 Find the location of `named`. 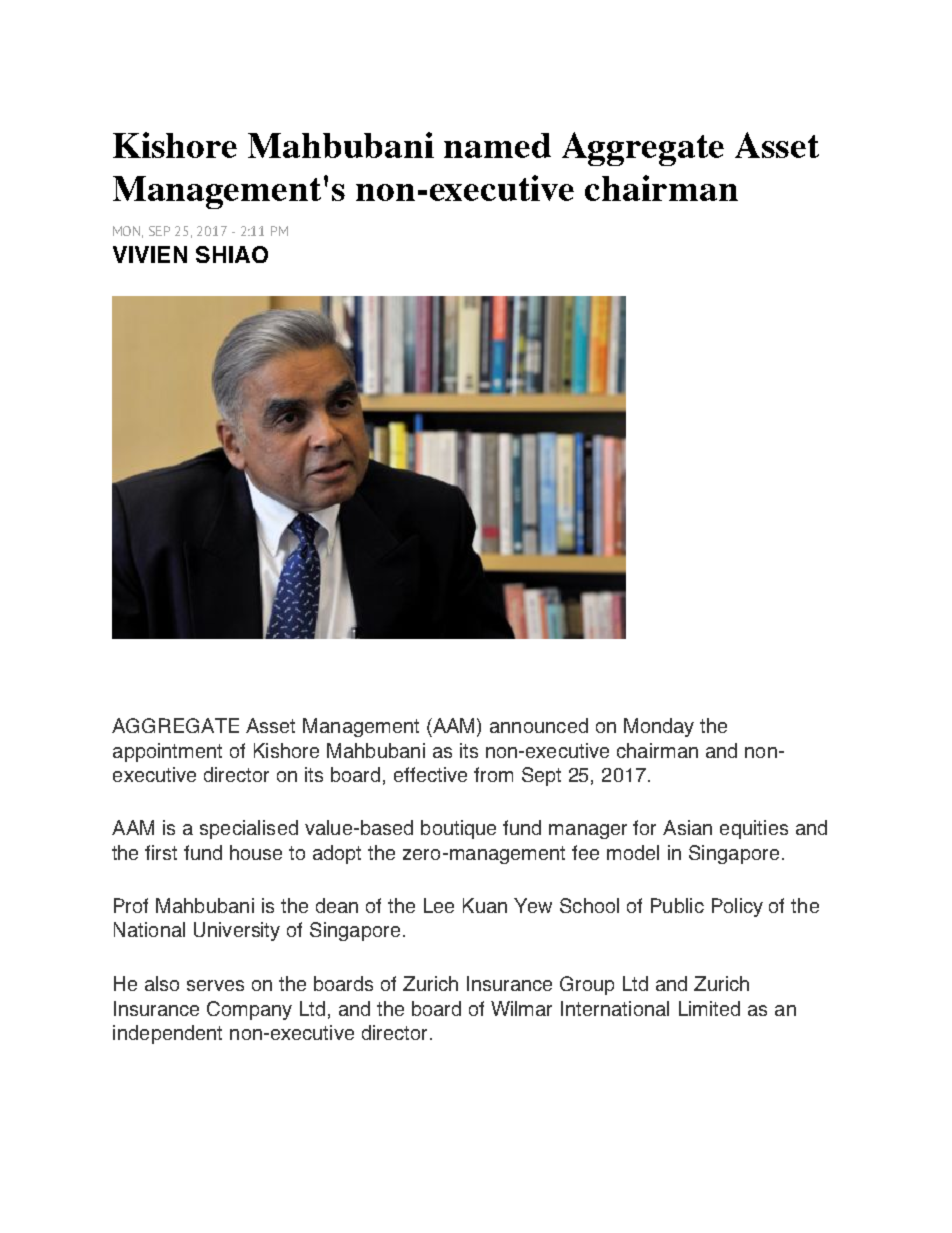

named is located at coordinates (497, 145).
